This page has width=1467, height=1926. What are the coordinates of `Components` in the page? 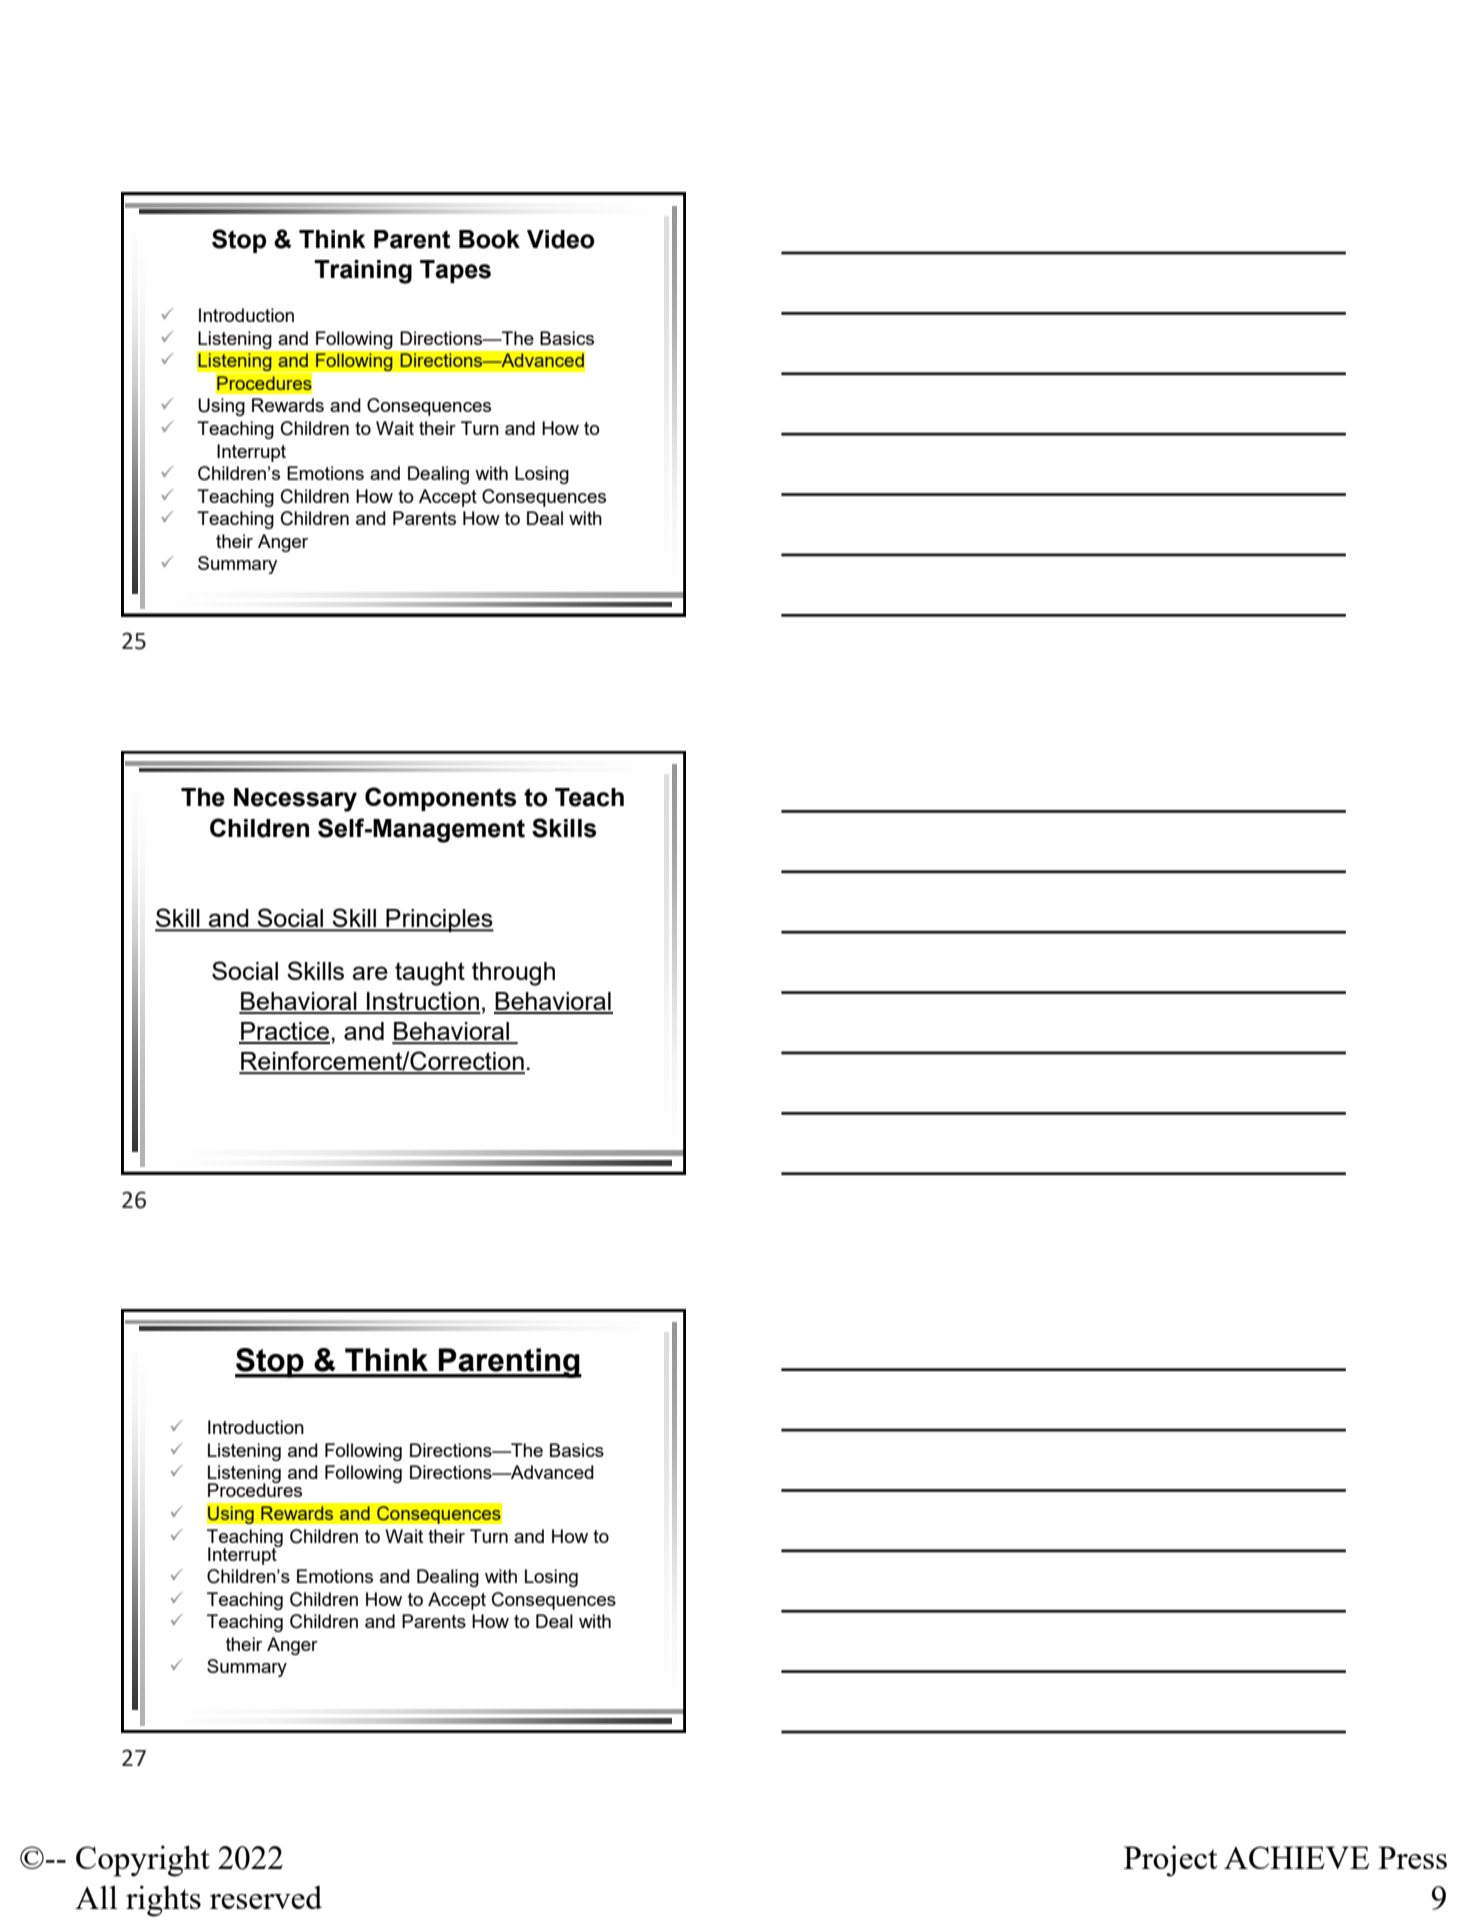 It's located at (440, 799).
